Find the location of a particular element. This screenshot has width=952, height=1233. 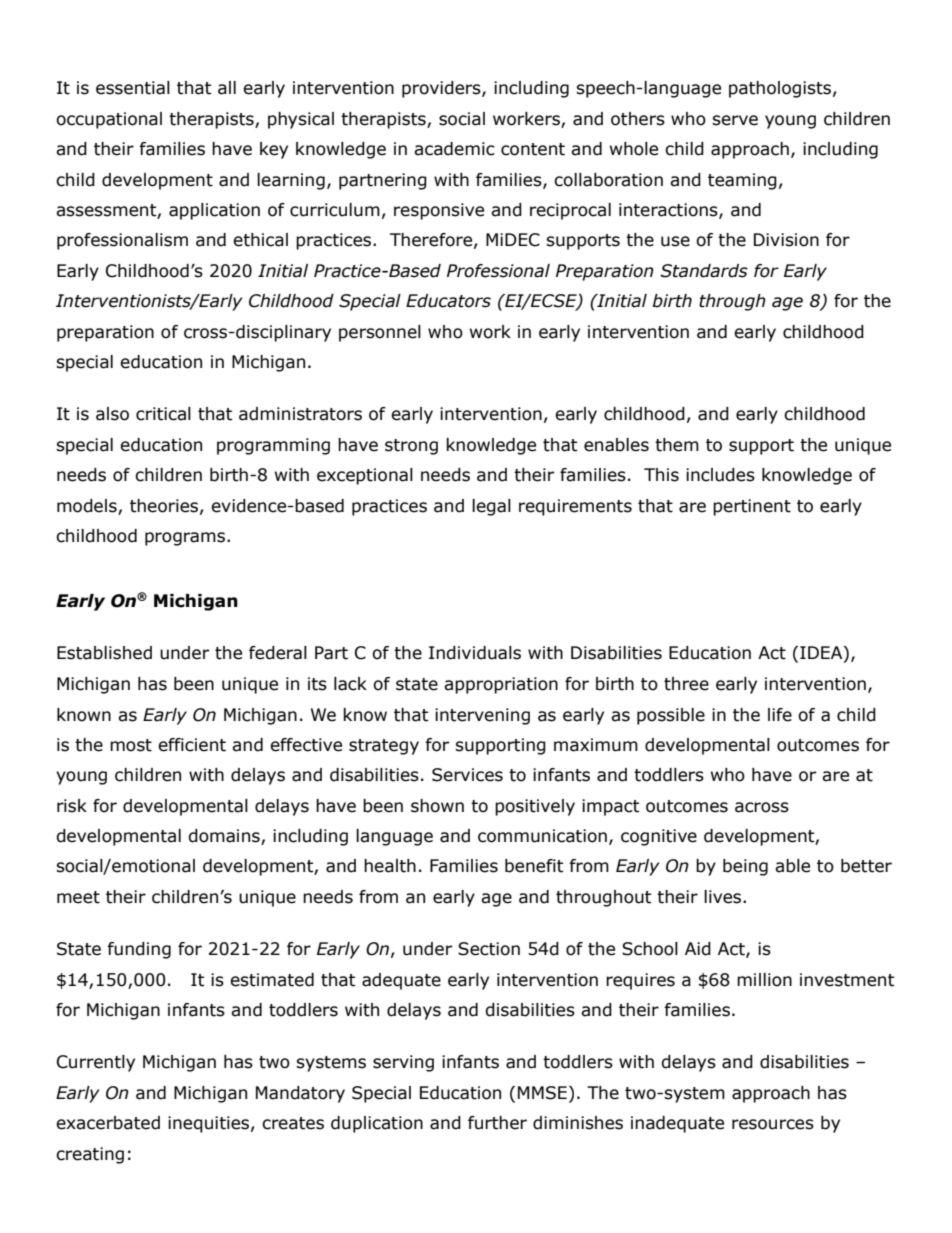

resources is located at coordinates (773, 1124).
